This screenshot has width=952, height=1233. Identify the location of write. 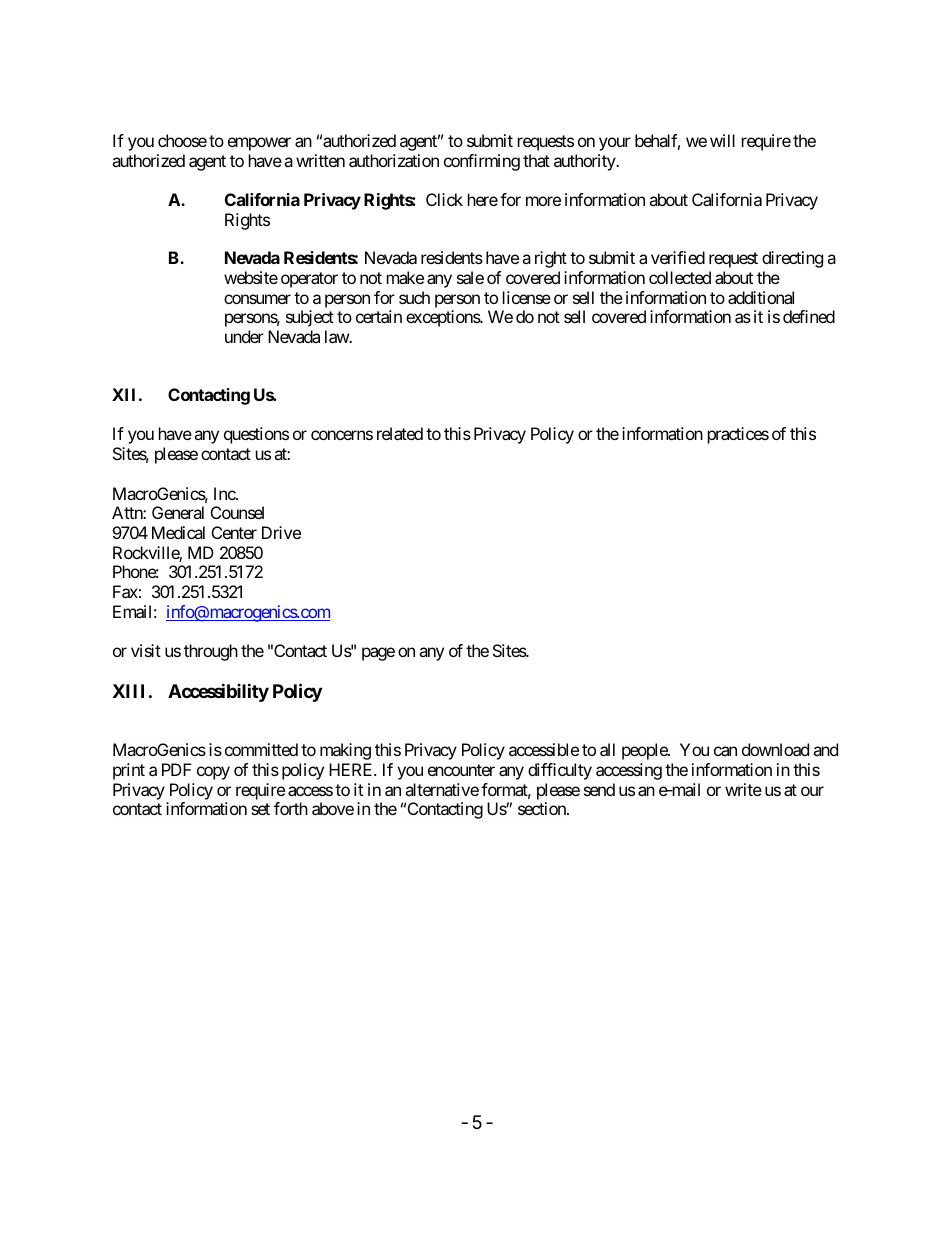
(743, 789).
